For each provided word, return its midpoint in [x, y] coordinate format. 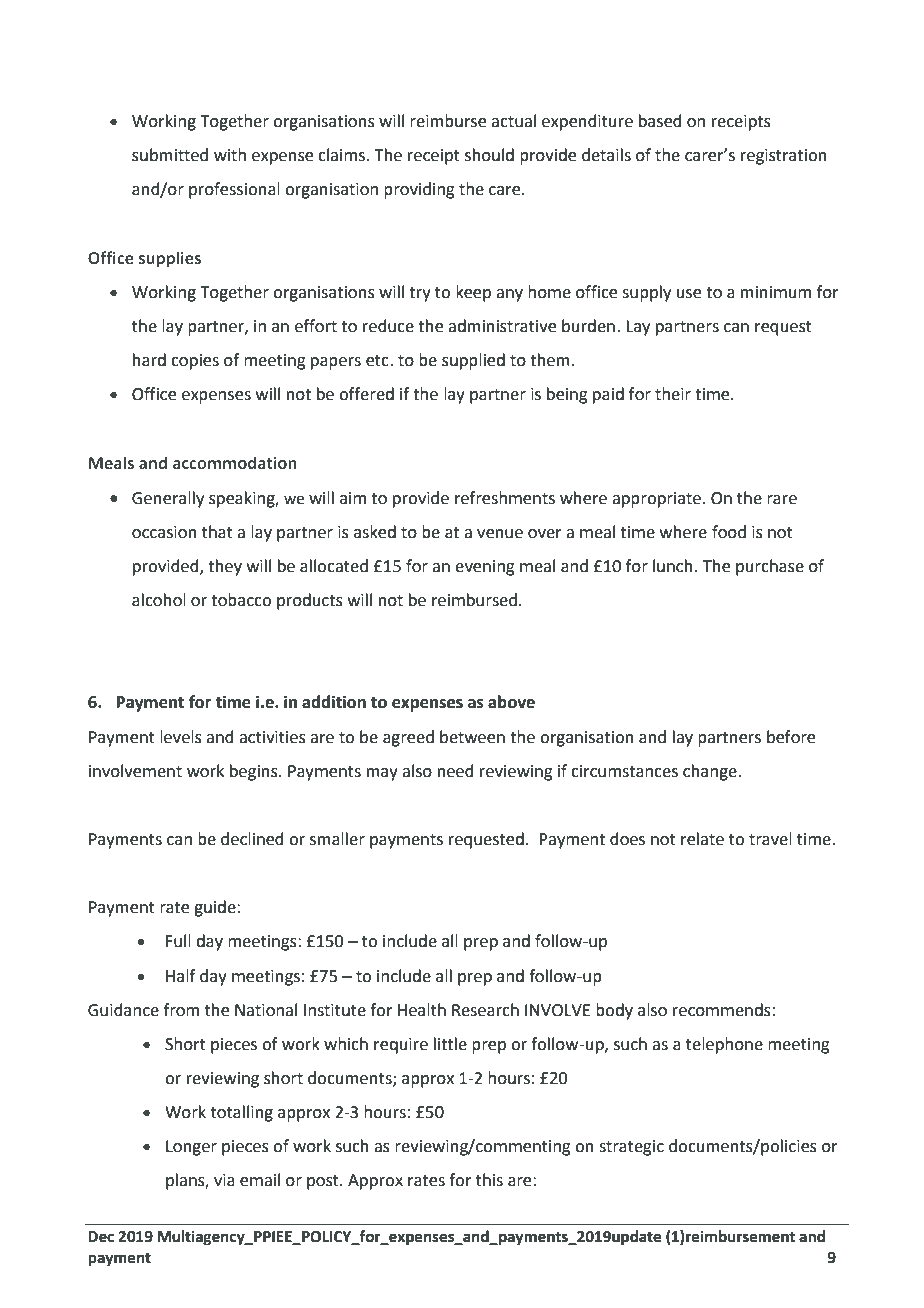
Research [485, 1010]
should [489, 155]
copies [195, 362]
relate [702, 839]
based [660, 121]
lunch [674, 566]
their [673, 394]
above [511, 702]
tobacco [241, 600]
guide [216, 908]
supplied [473, 361]
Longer [191, 1148]
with [230, 155]
